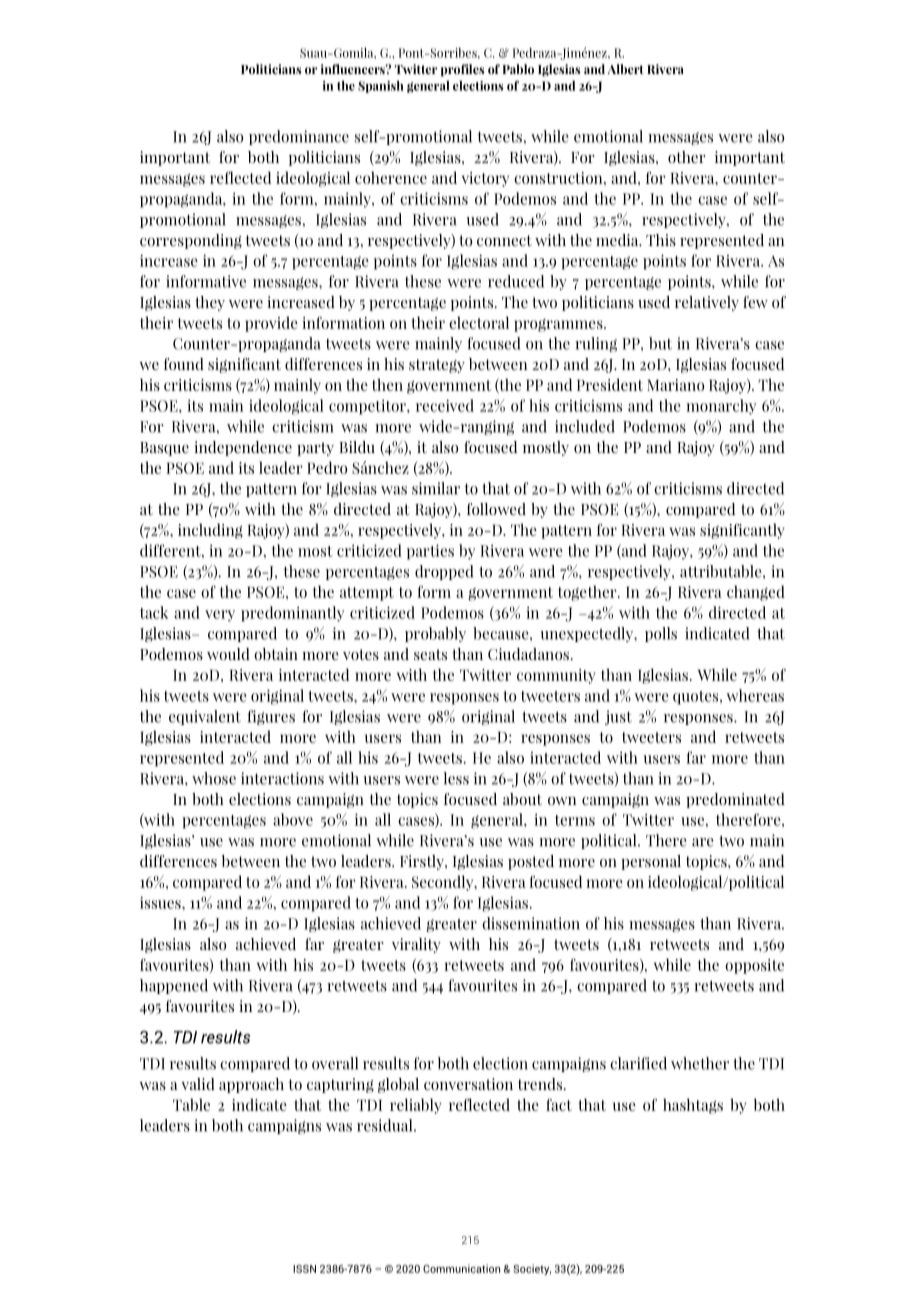 The height and width of the screenshot is (1308, 924). I want to click on ISSN, so click(304, 1269).
